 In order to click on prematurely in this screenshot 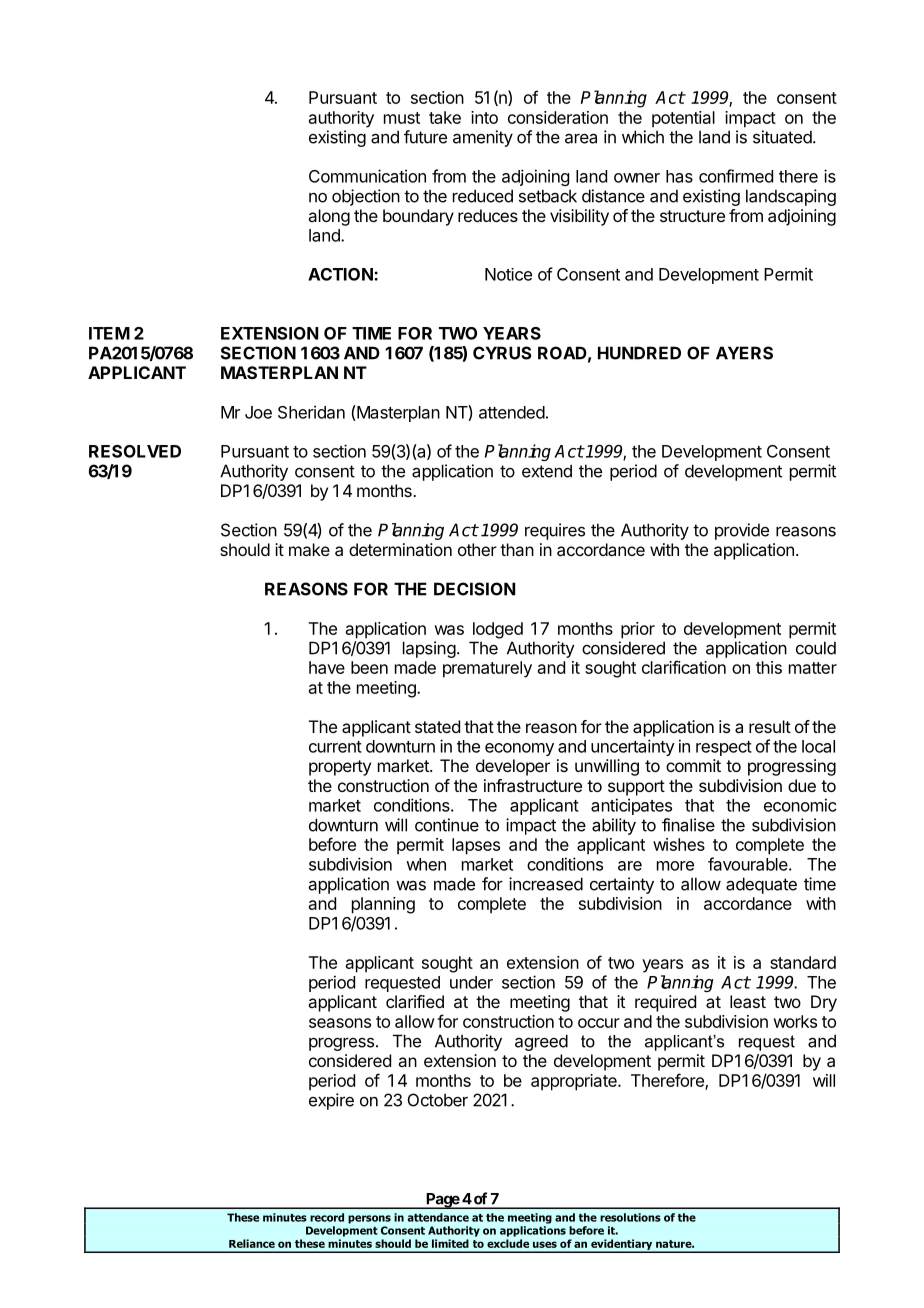, I will do `click(487, 669)`.
